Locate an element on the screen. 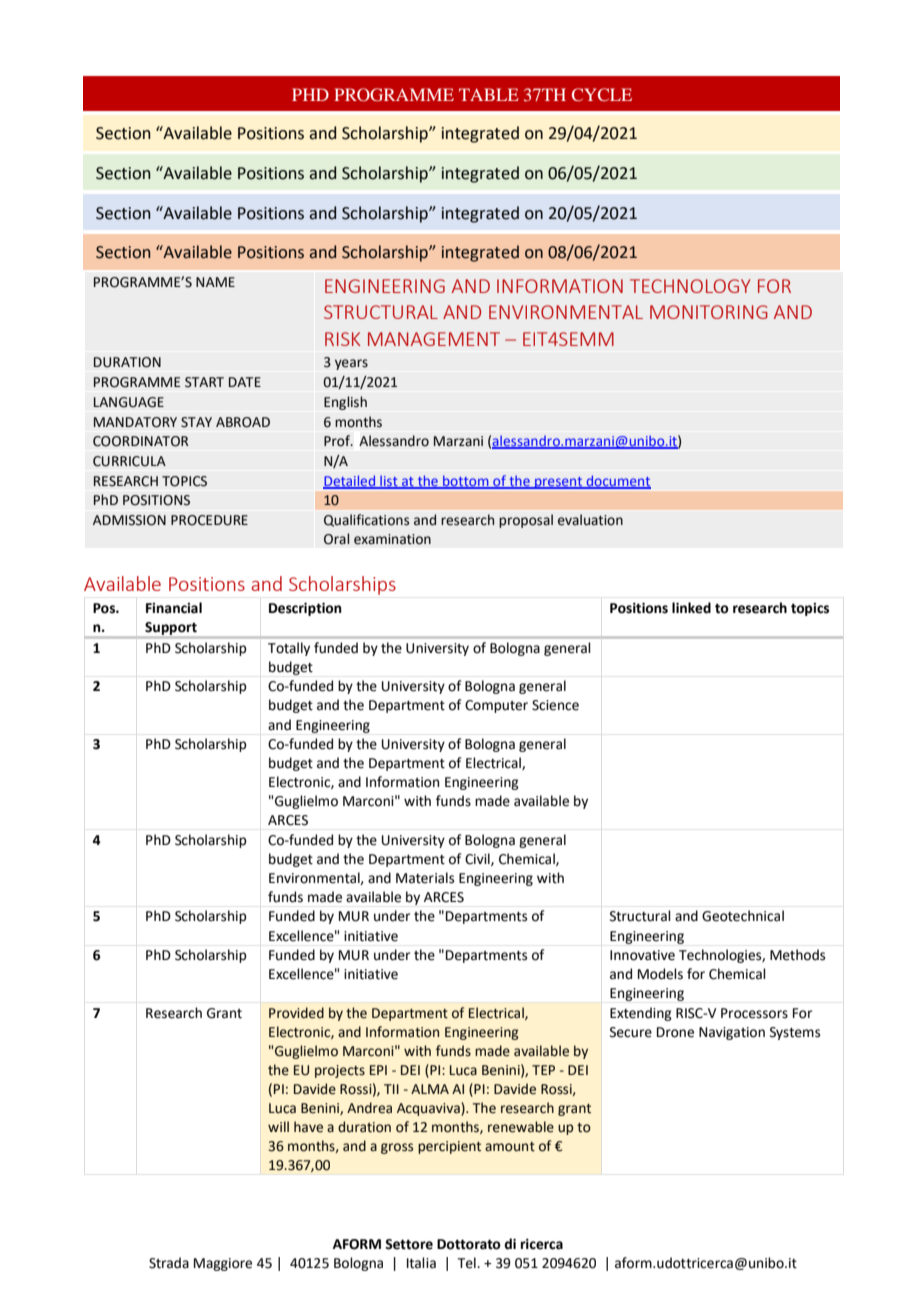 The width and height of the screenshot is (924, 1308). CYCLE is located at coordinates (602, 94).
